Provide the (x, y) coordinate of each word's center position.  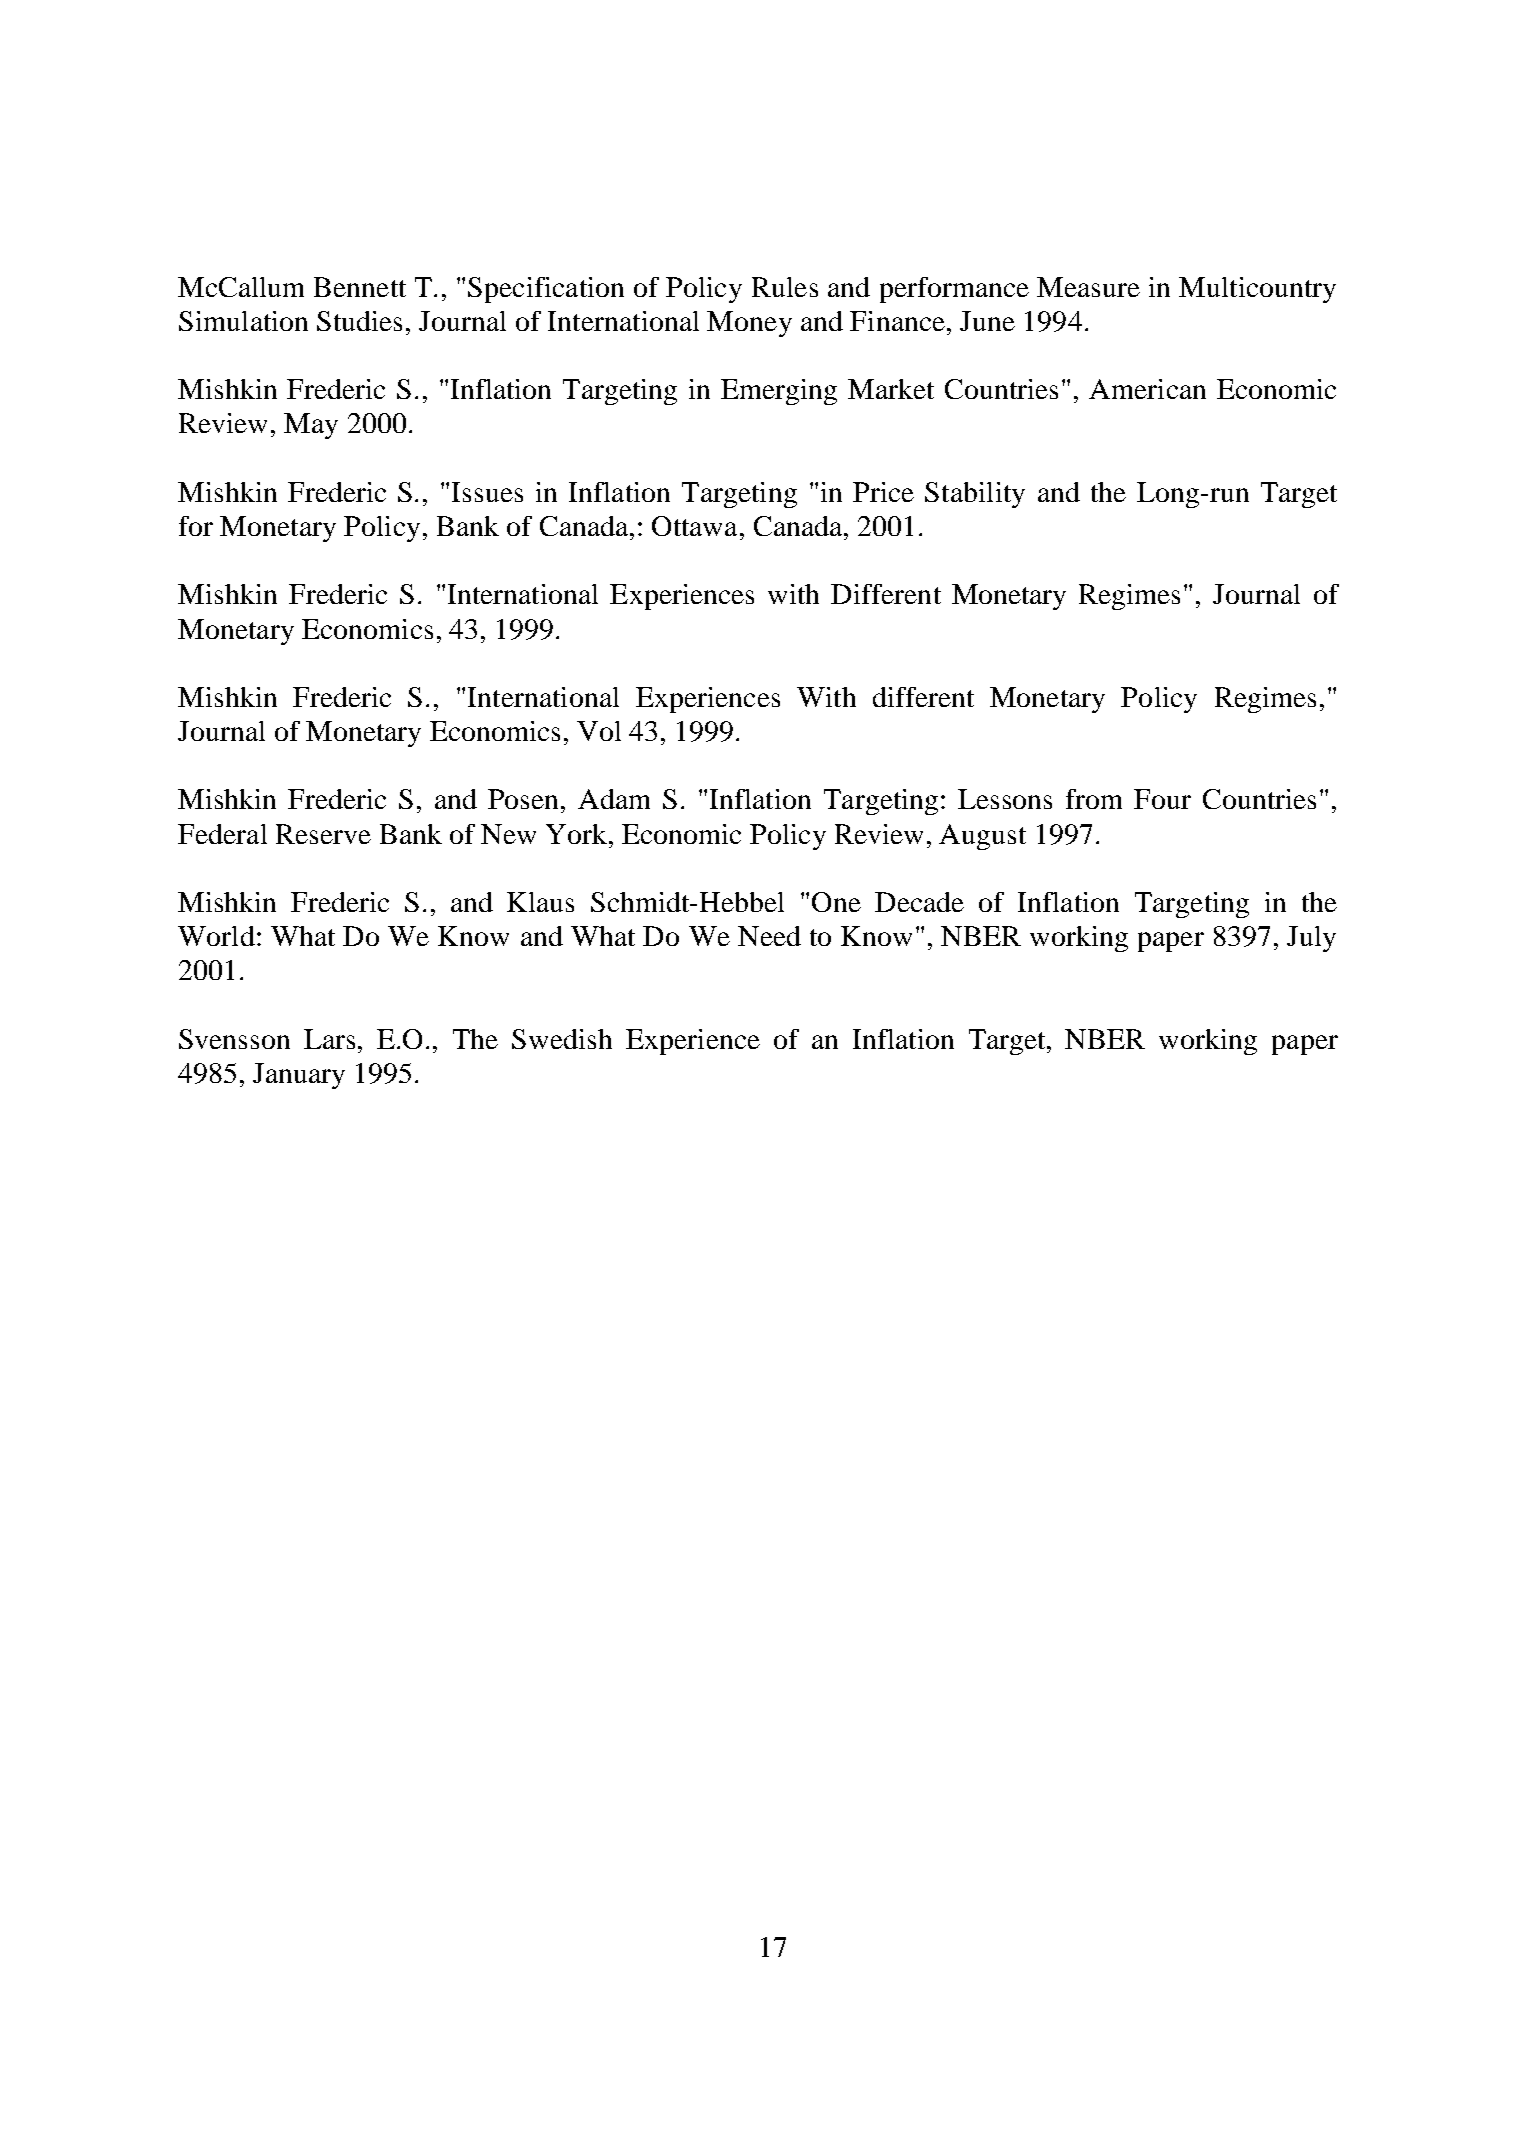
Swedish (562, 1039)
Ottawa (694, 526)
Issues (487, 492)
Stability (975, 495)
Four (1162, 799)
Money (749, 324)
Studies (359, 321)
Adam (614, 799)
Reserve (323, 834)
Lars (329, 1039)
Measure (1088, 287)
